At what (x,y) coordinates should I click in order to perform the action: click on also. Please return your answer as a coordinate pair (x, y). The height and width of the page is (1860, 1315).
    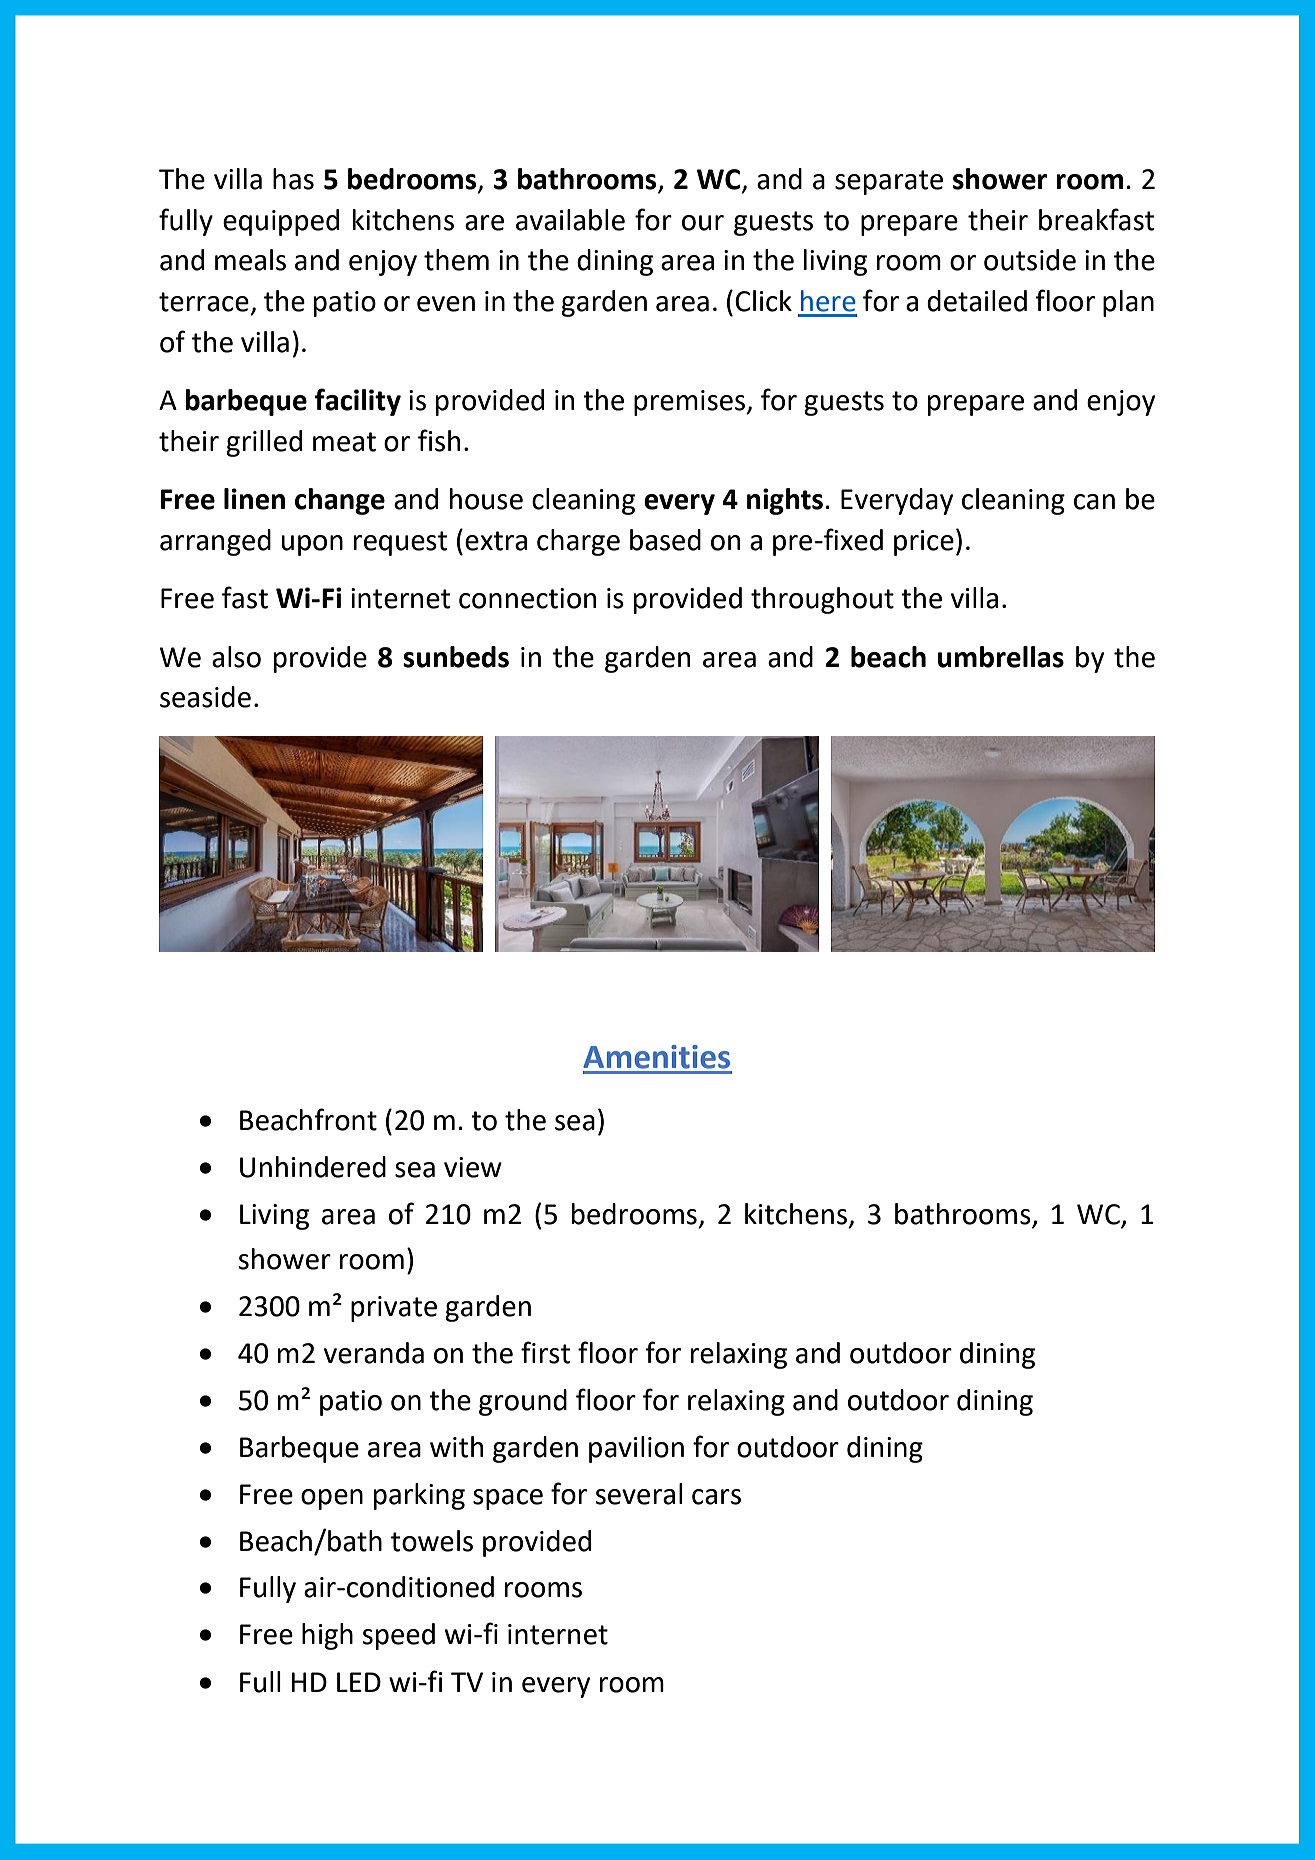
    Looking at the image, I should click on (236, 657).
